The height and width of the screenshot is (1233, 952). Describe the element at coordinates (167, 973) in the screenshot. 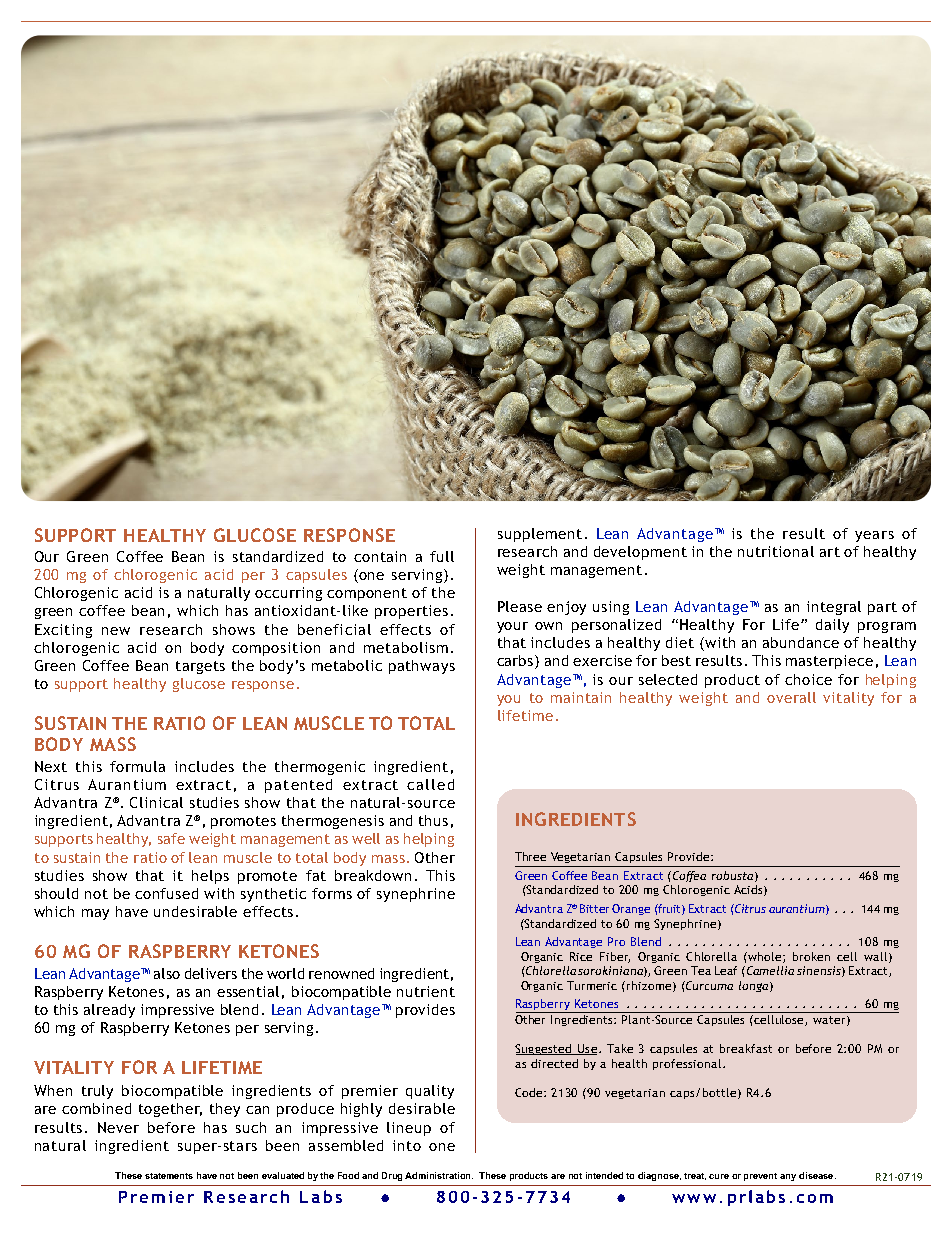

I see `also` at that location.
